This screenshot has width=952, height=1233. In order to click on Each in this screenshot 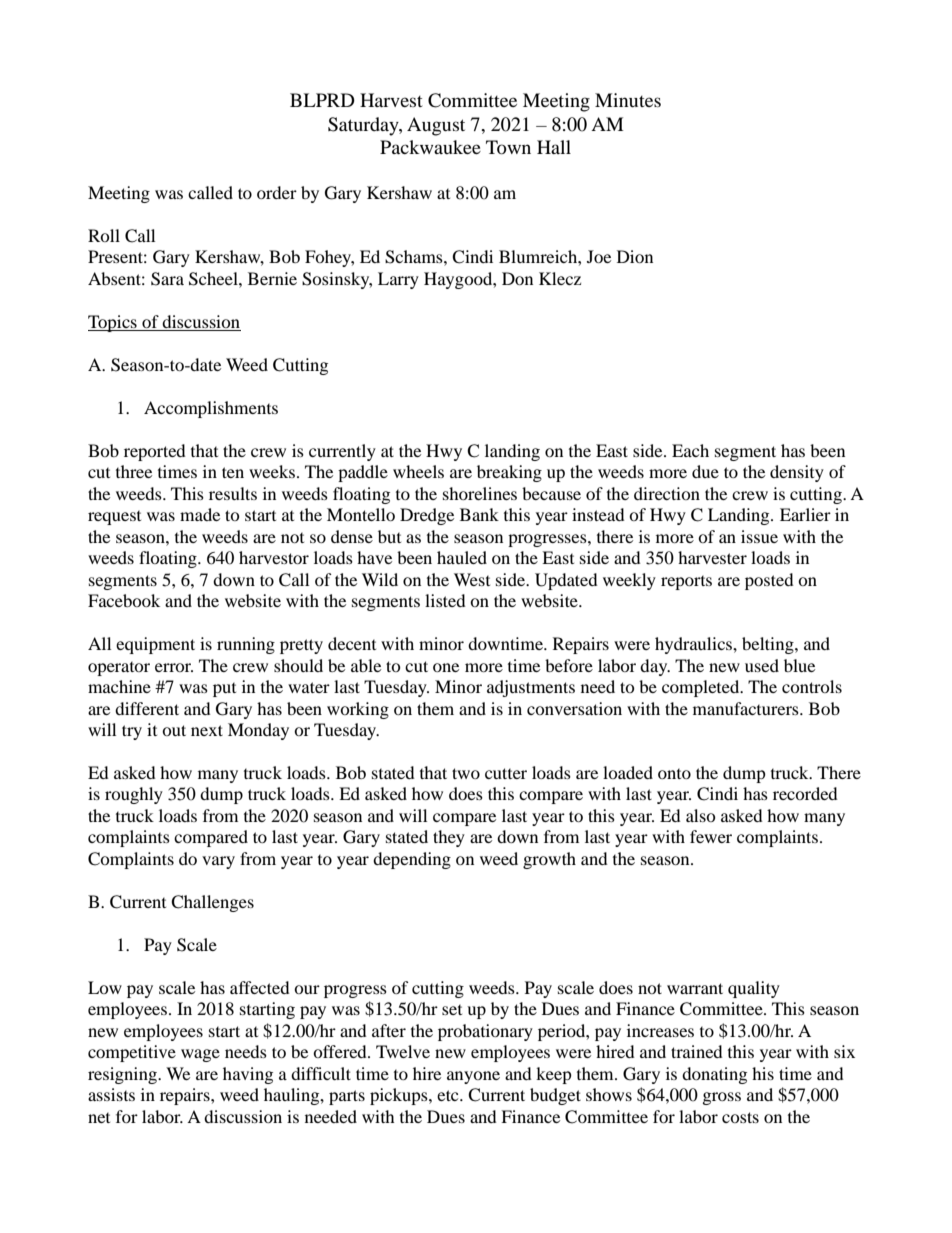, I will do `click(690, 450)`.
